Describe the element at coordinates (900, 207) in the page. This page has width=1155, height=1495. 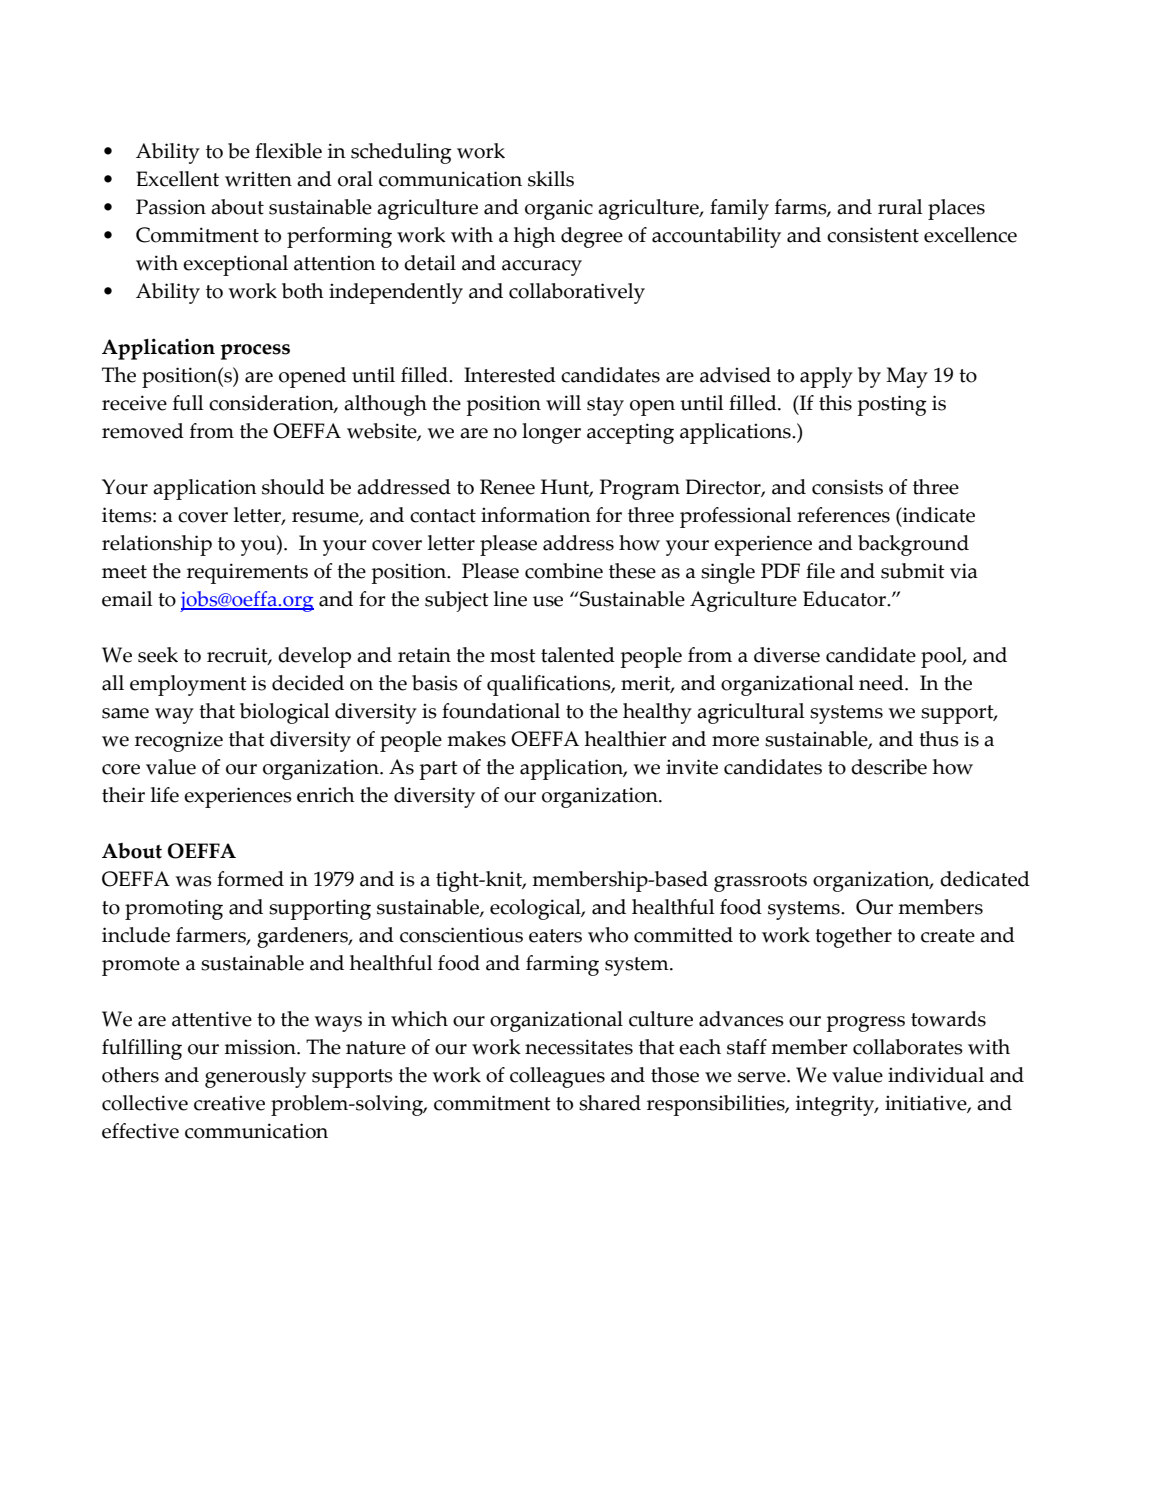
I see `rural` at that location.
